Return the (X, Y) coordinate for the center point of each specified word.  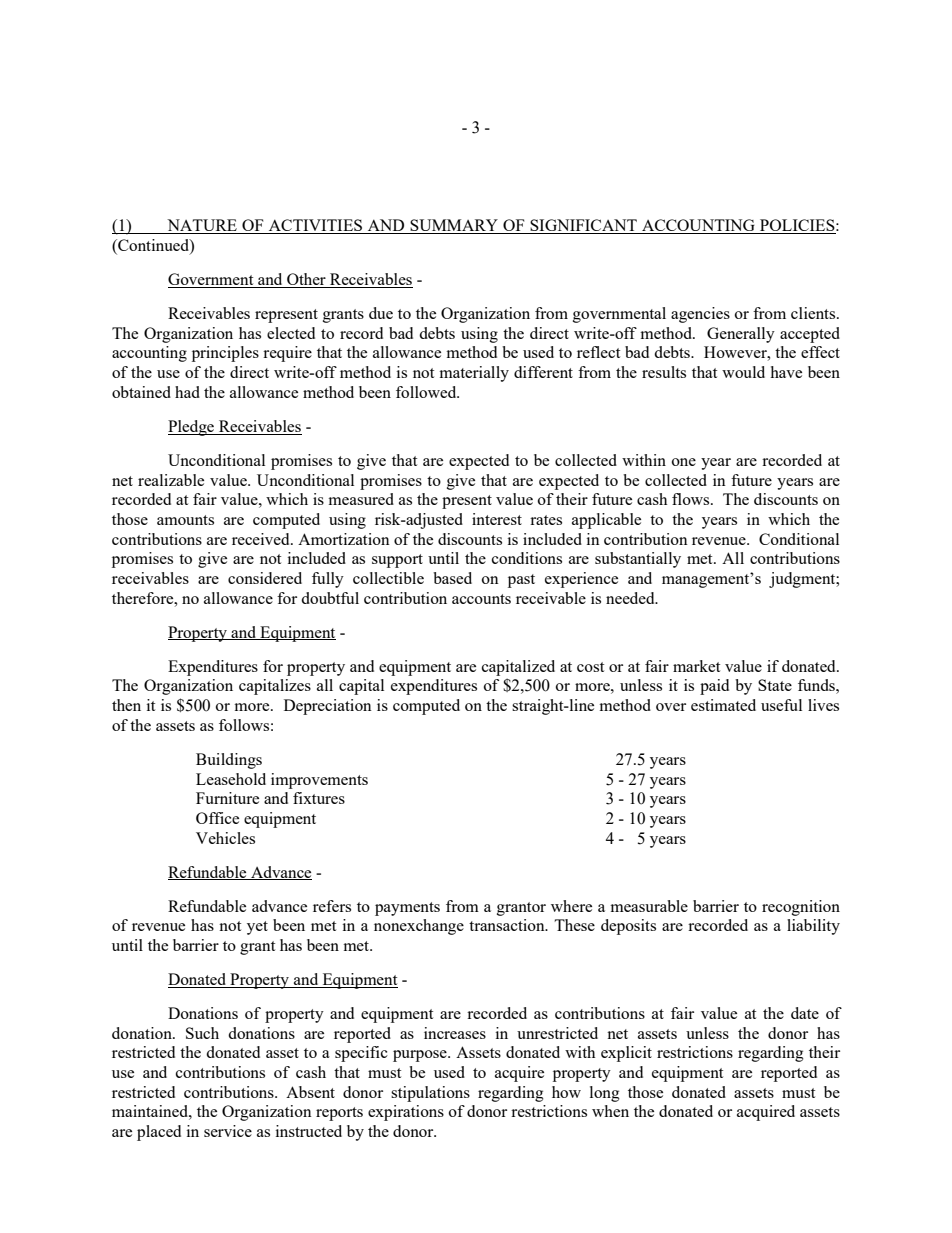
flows (692, 499)
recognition (801, 908)
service (228, 1131)
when (610, 1111)
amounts (185, 520)
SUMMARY (454, 226)
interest (497, 519)
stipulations (430, 1094)
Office (217, 818)
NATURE (202, 226)
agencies (700, 315)
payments (407, 909)
